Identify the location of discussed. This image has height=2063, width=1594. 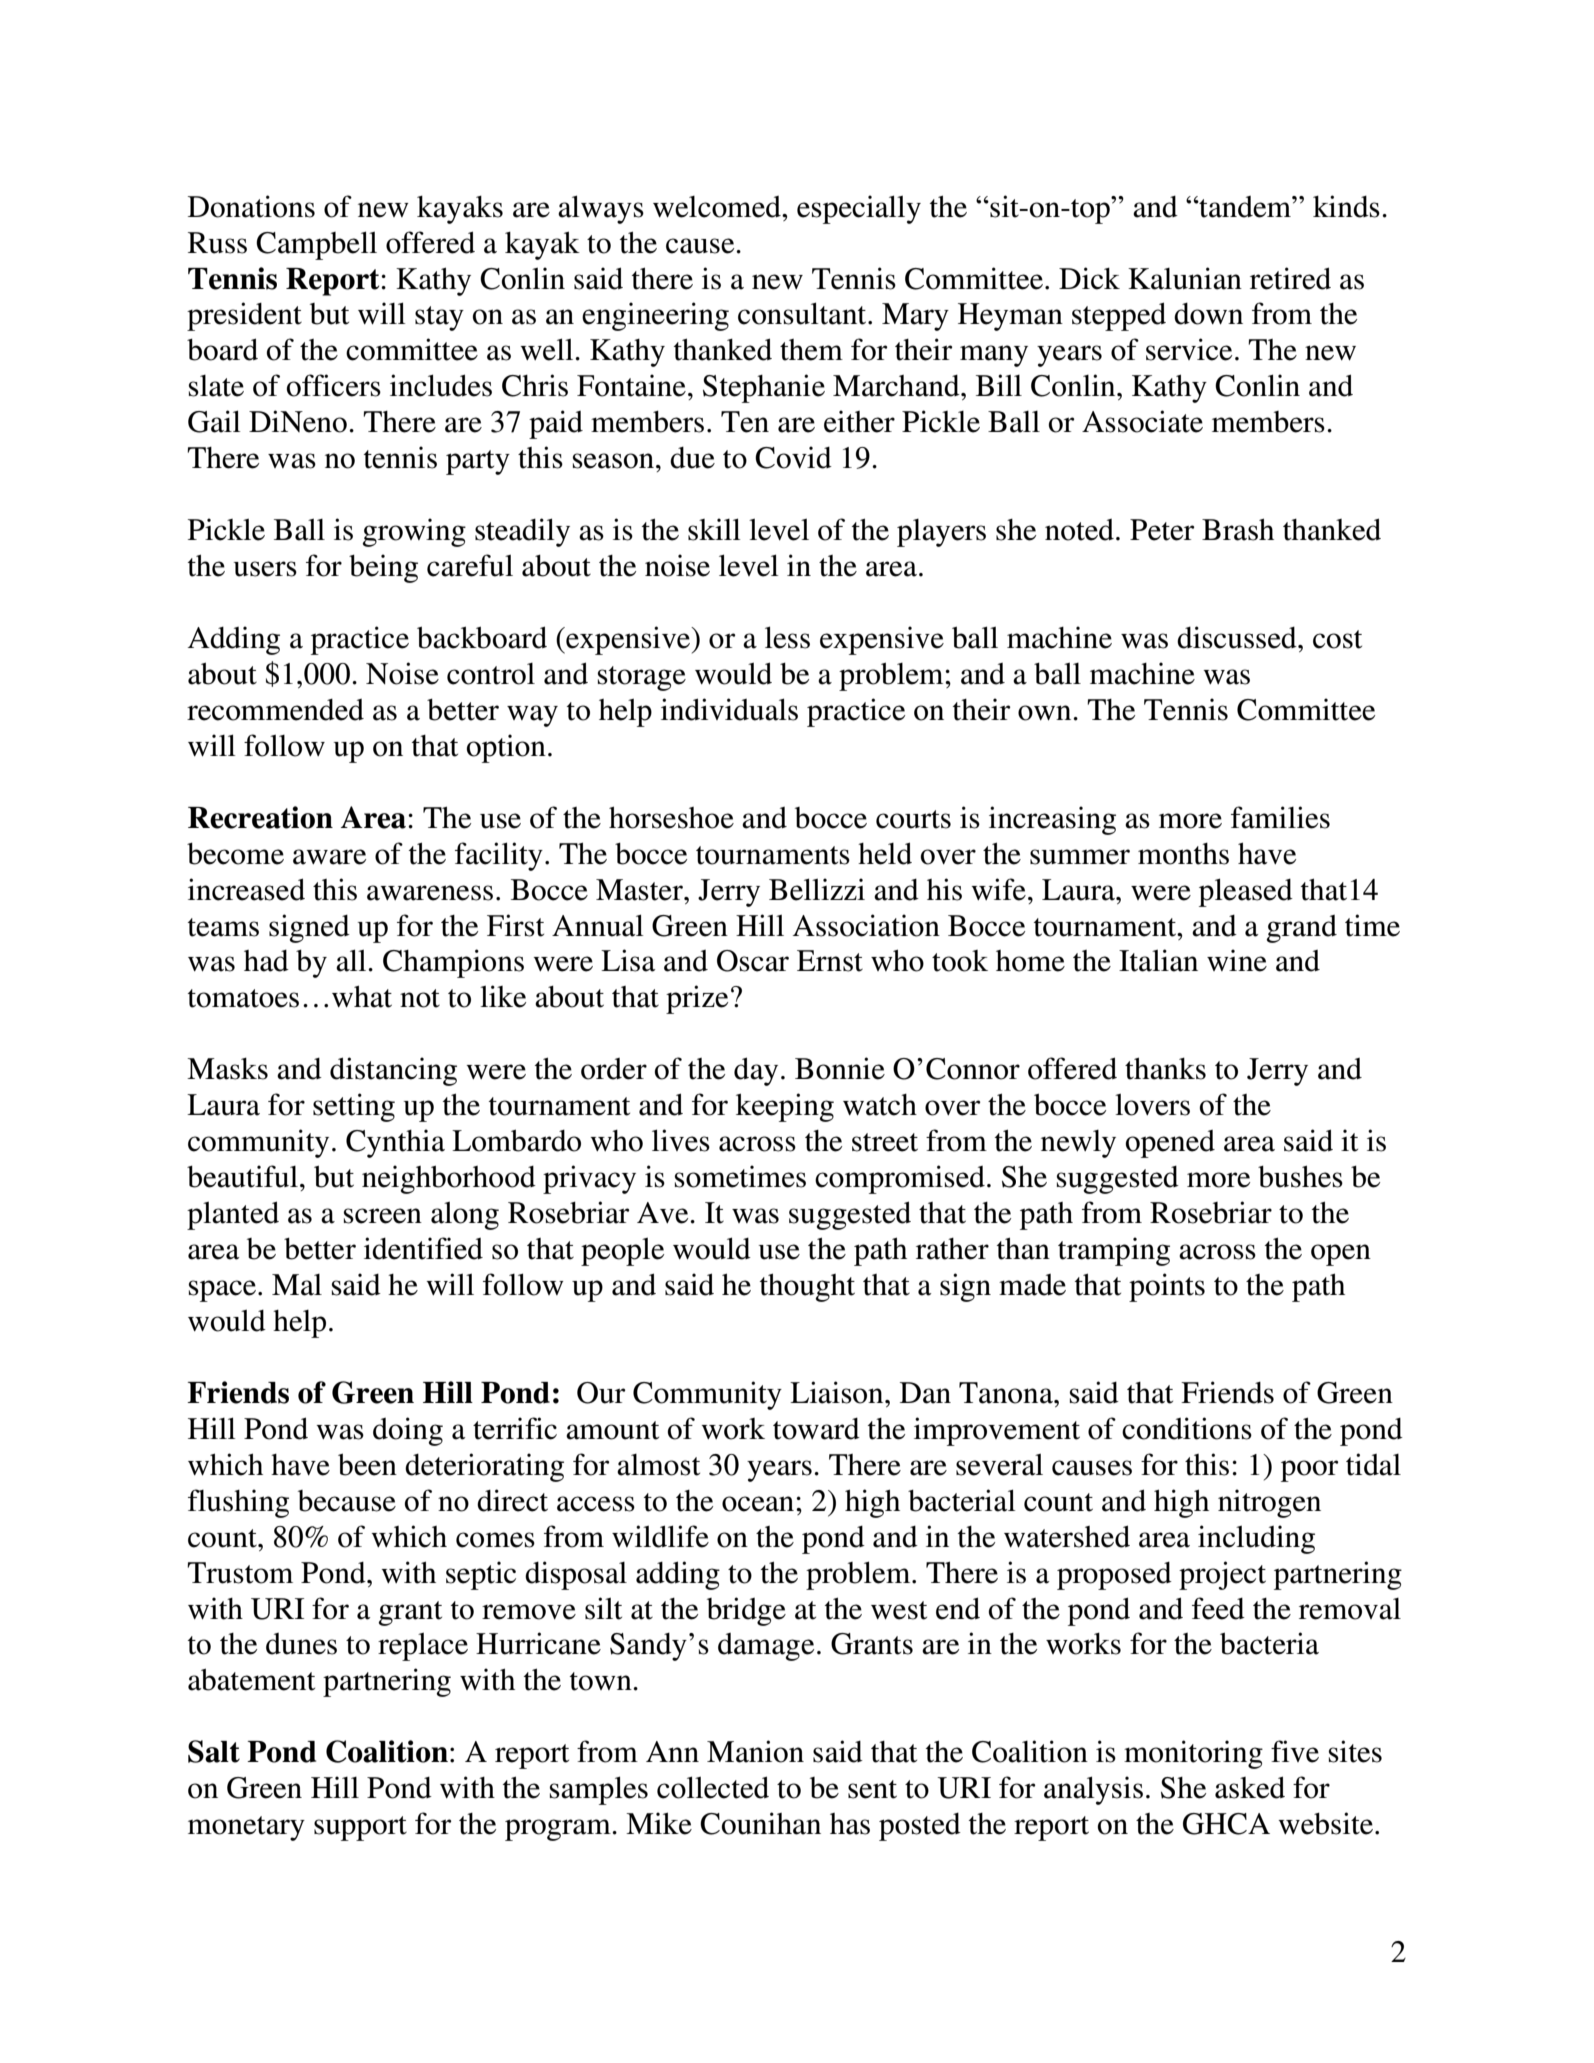
(1238, 637).
